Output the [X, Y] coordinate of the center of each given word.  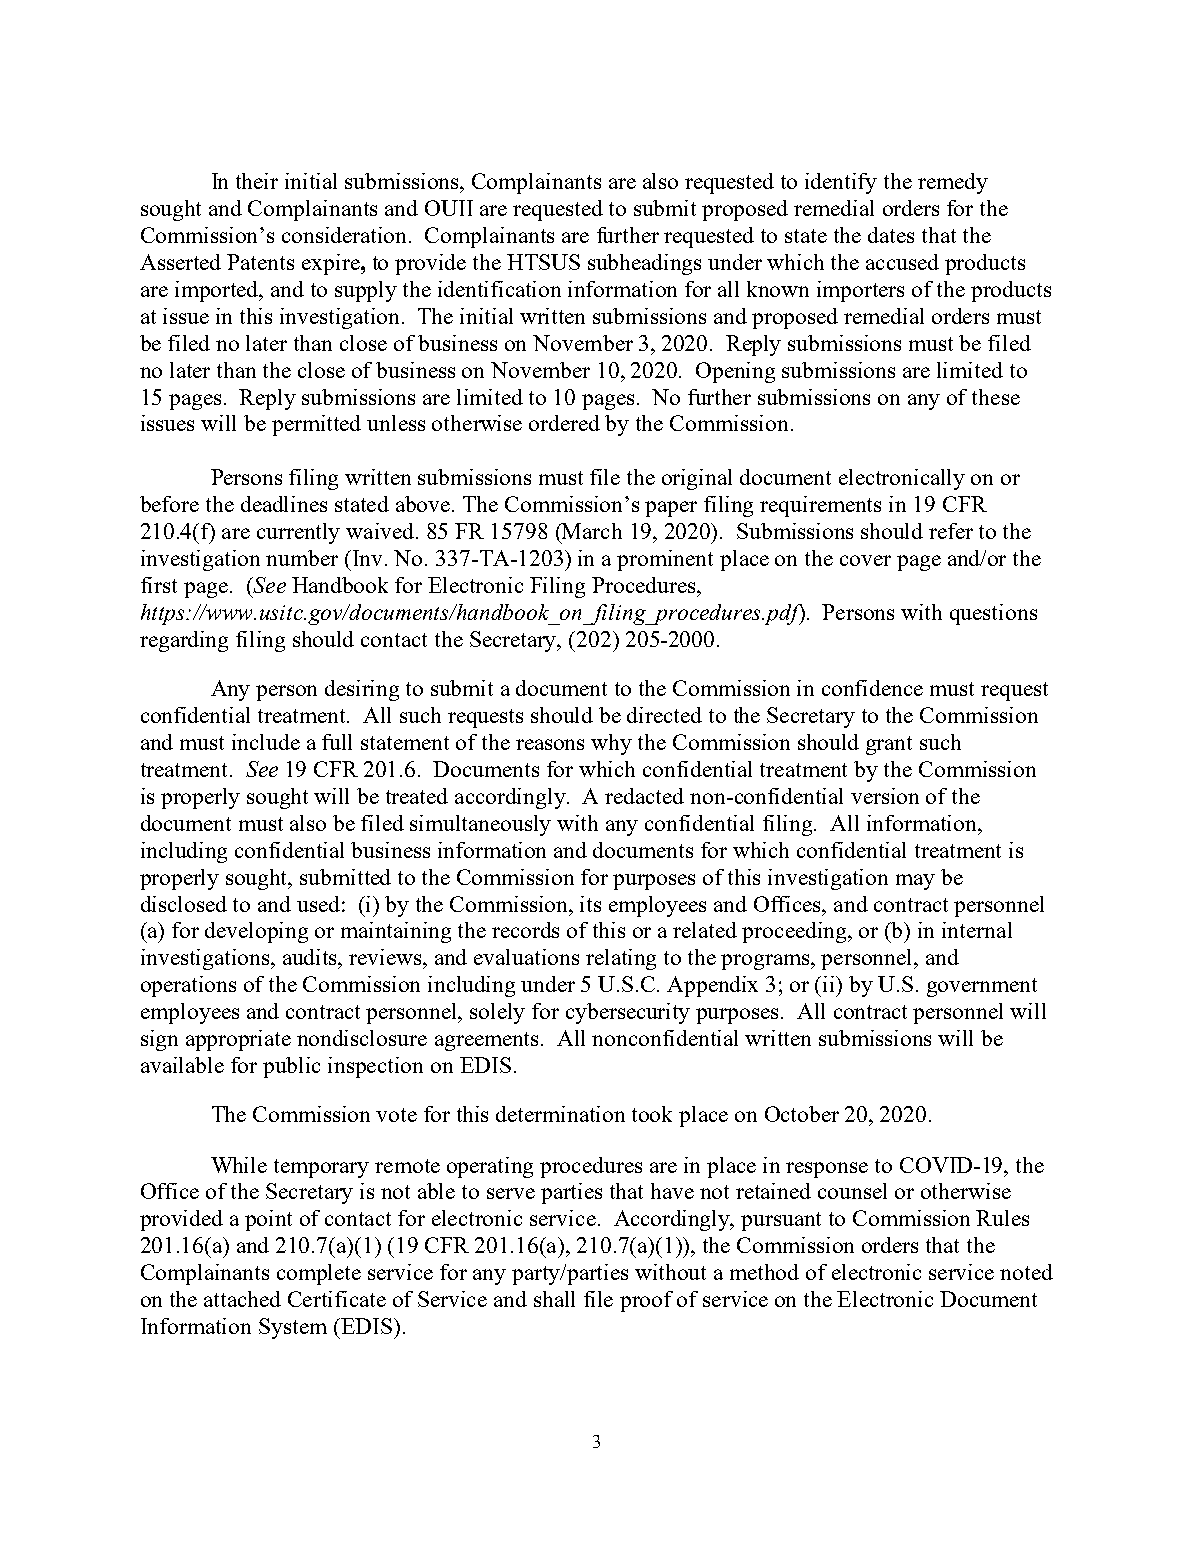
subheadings [644, 264]
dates [891, 235]
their [257, 181]
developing [256, 932]
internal [977, 930]
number [302, 558]
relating [621, 959]
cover [865, 560]
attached [242, 1299]
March [591, 531]
